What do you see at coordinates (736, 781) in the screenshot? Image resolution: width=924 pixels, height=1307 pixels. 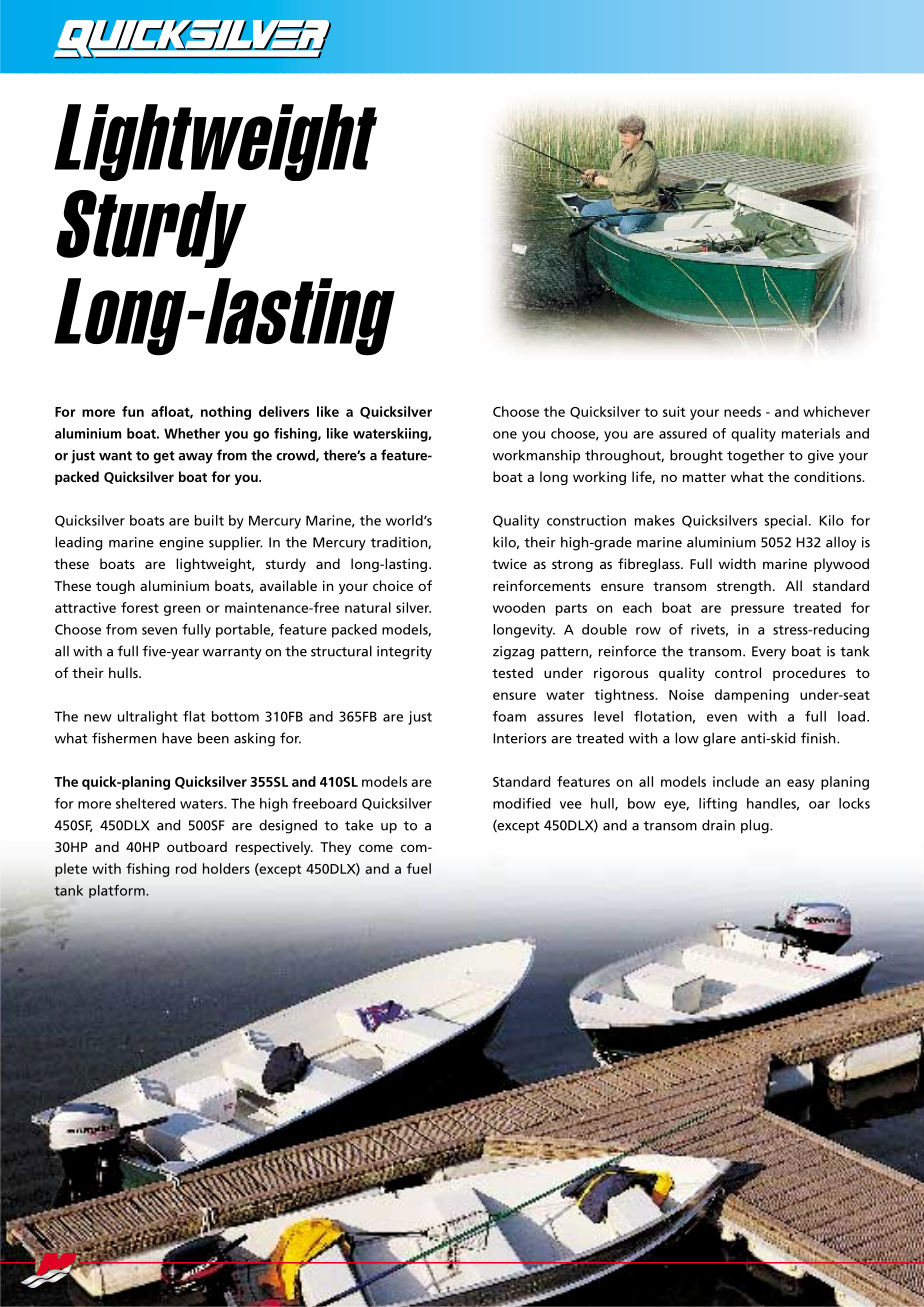 I see `include` at bounding box center [736, 781].
